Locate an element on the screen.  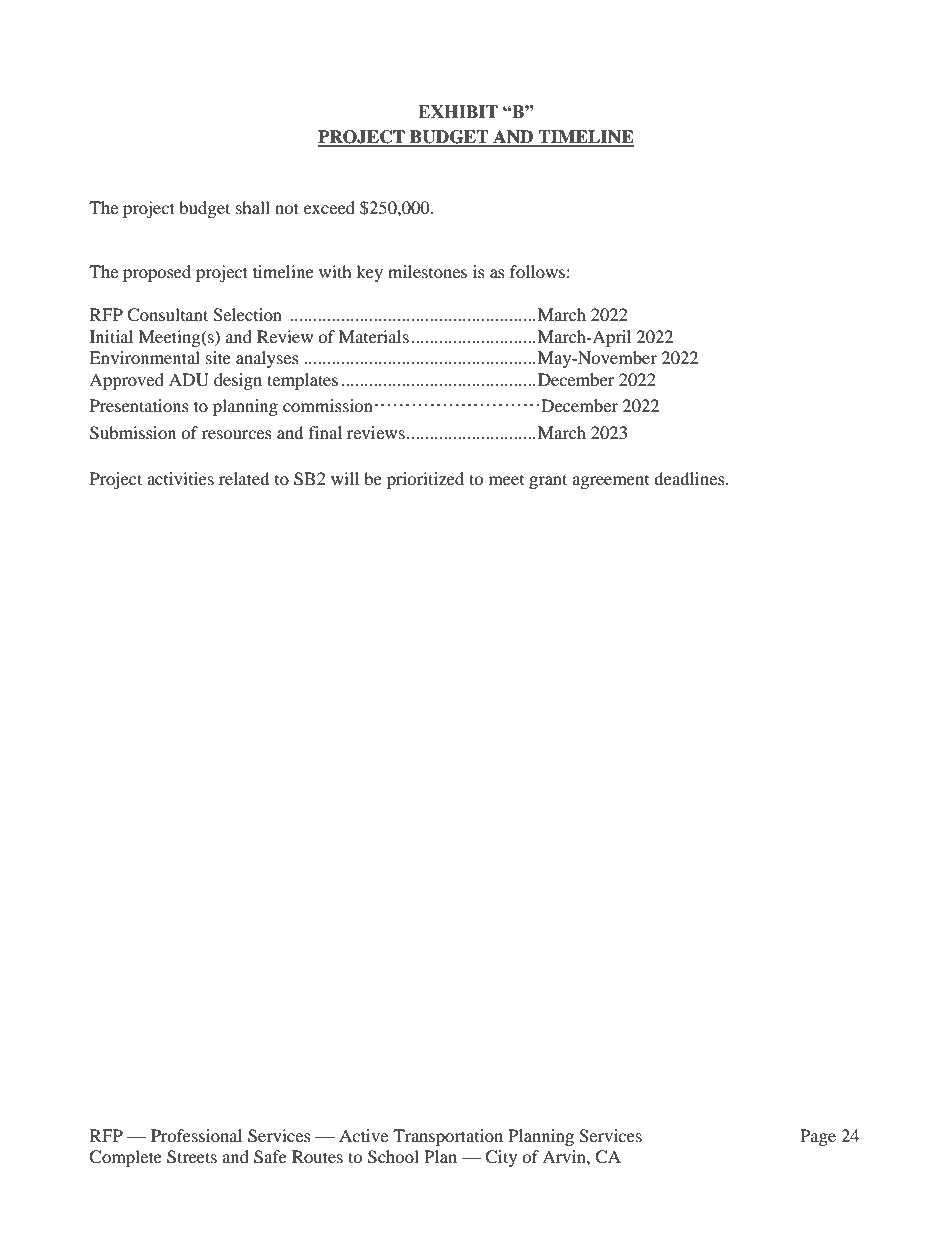
milestones is located at coordinates (427, 271).
